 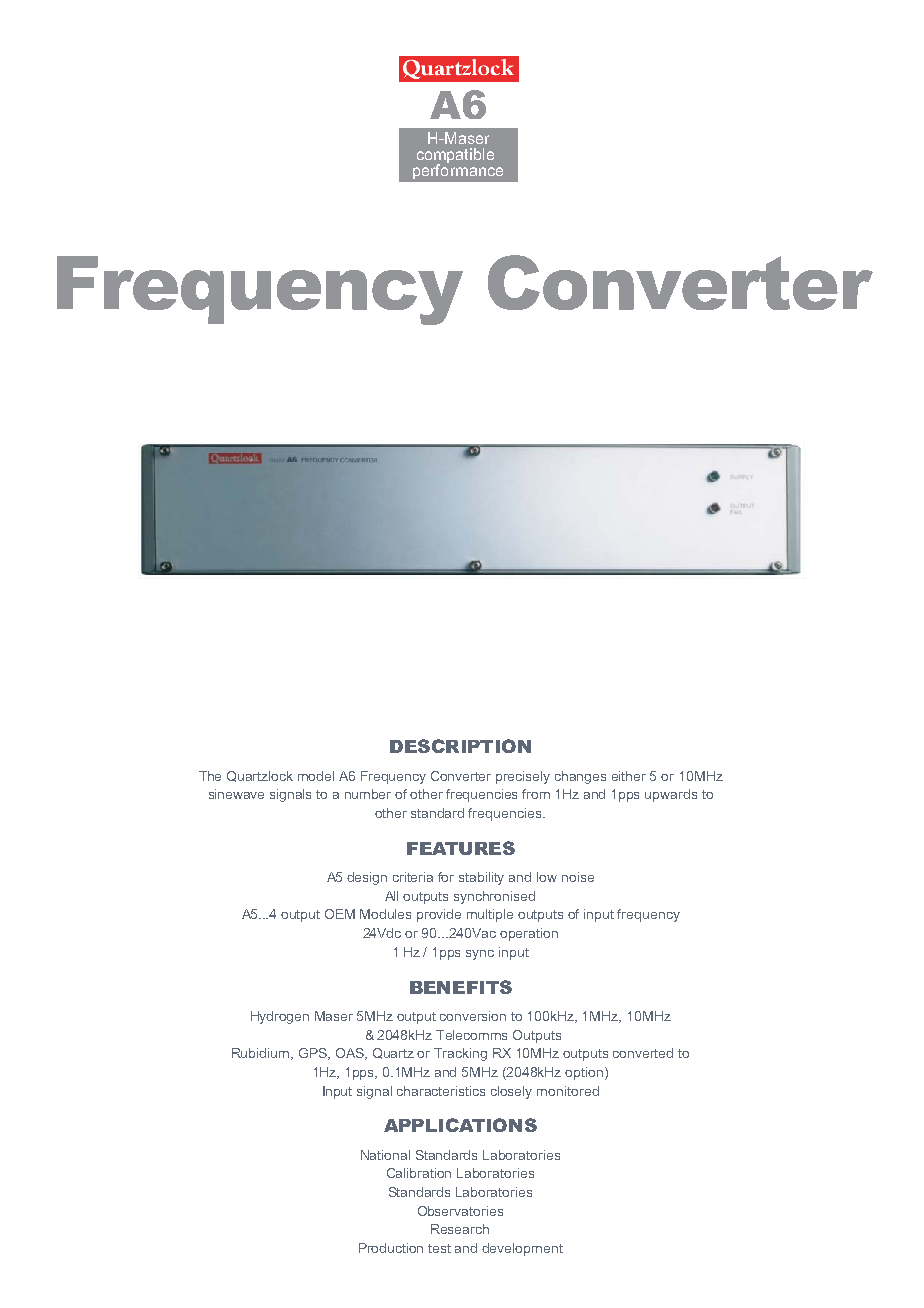 I want to click on compatible, so click(x=455, y=157).
